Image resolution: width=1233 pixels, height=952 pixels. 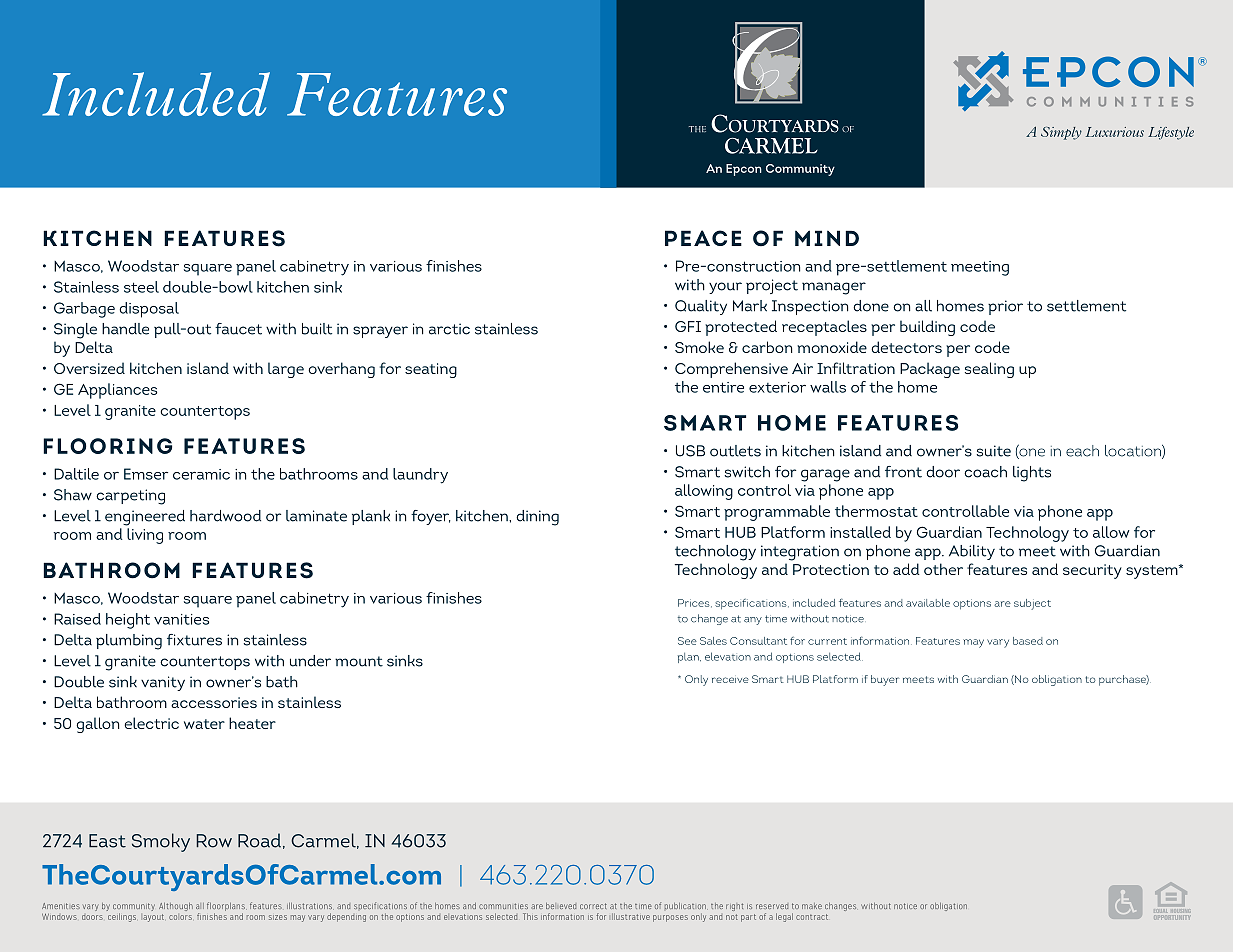 I want to click on USB, so click(x=690, y=451).
